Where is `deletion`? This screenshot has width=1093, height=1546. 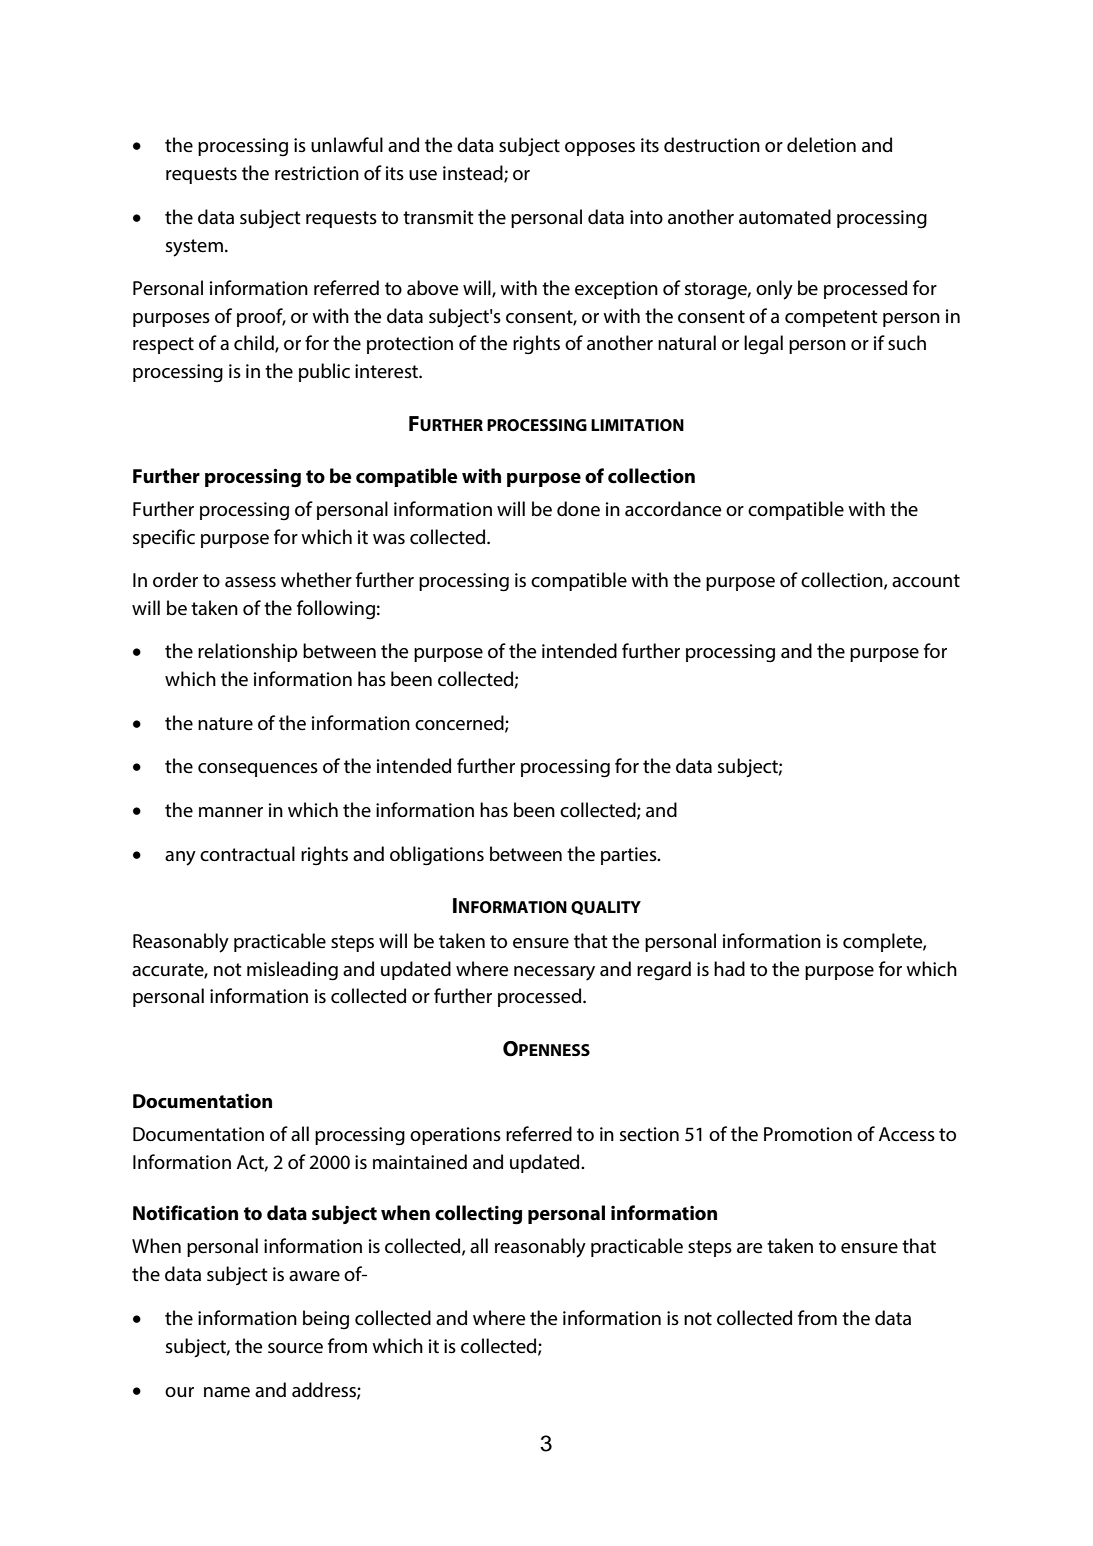
deletion is located at coordinates (821, 145).
